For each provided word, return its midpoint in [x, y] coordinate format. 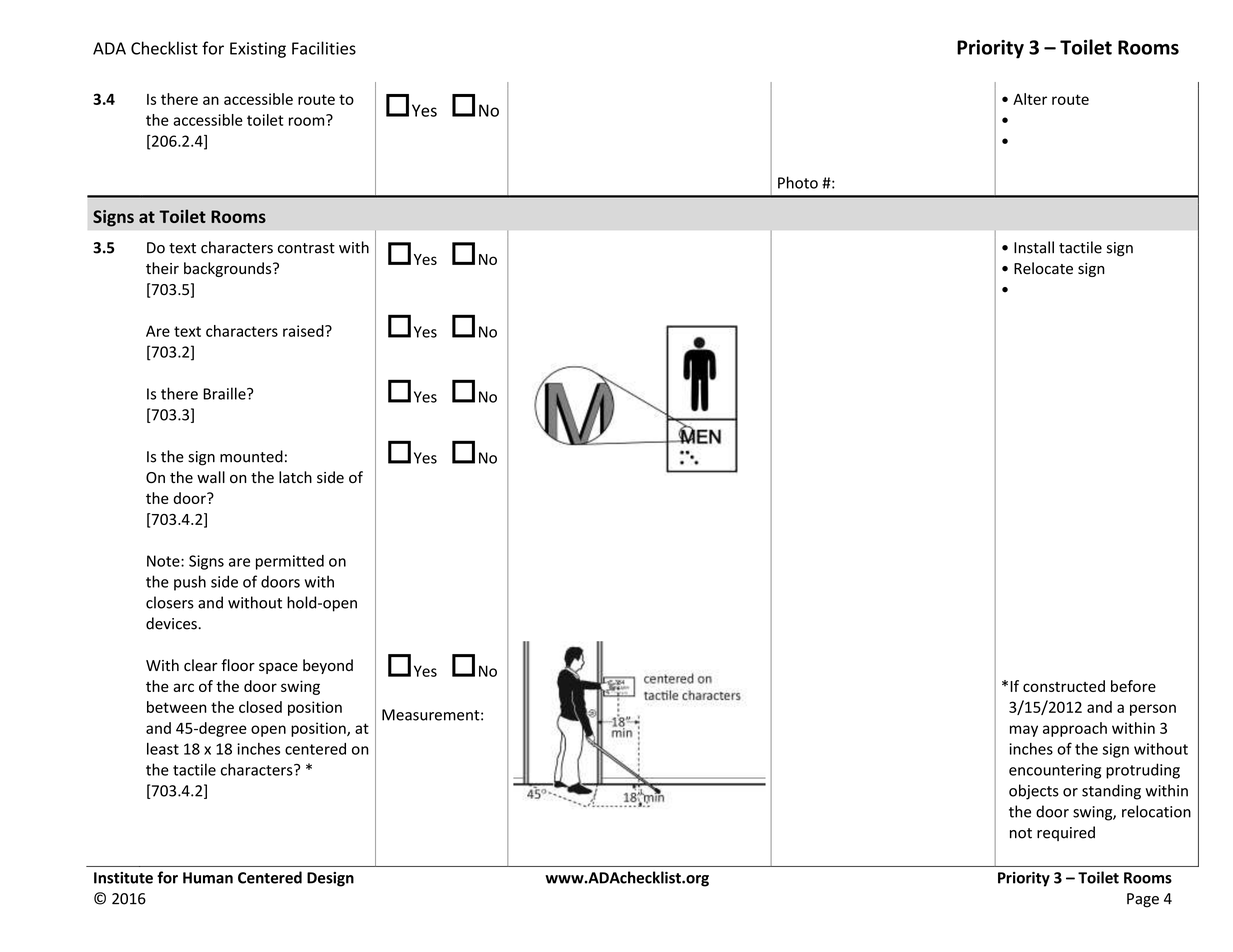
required [1066, 833]
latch [295, 477]
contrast [306, 248]
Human [208, 878]
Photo [798, 182]
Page [1143, 900]
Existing [258, 50]
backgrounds [229, 269]
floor [238, 665]
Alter [1030, 99]
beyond [328, 666]
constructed [1064, 686]
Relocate [1043, 268]
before [1133, 686]
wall [211, 477]
